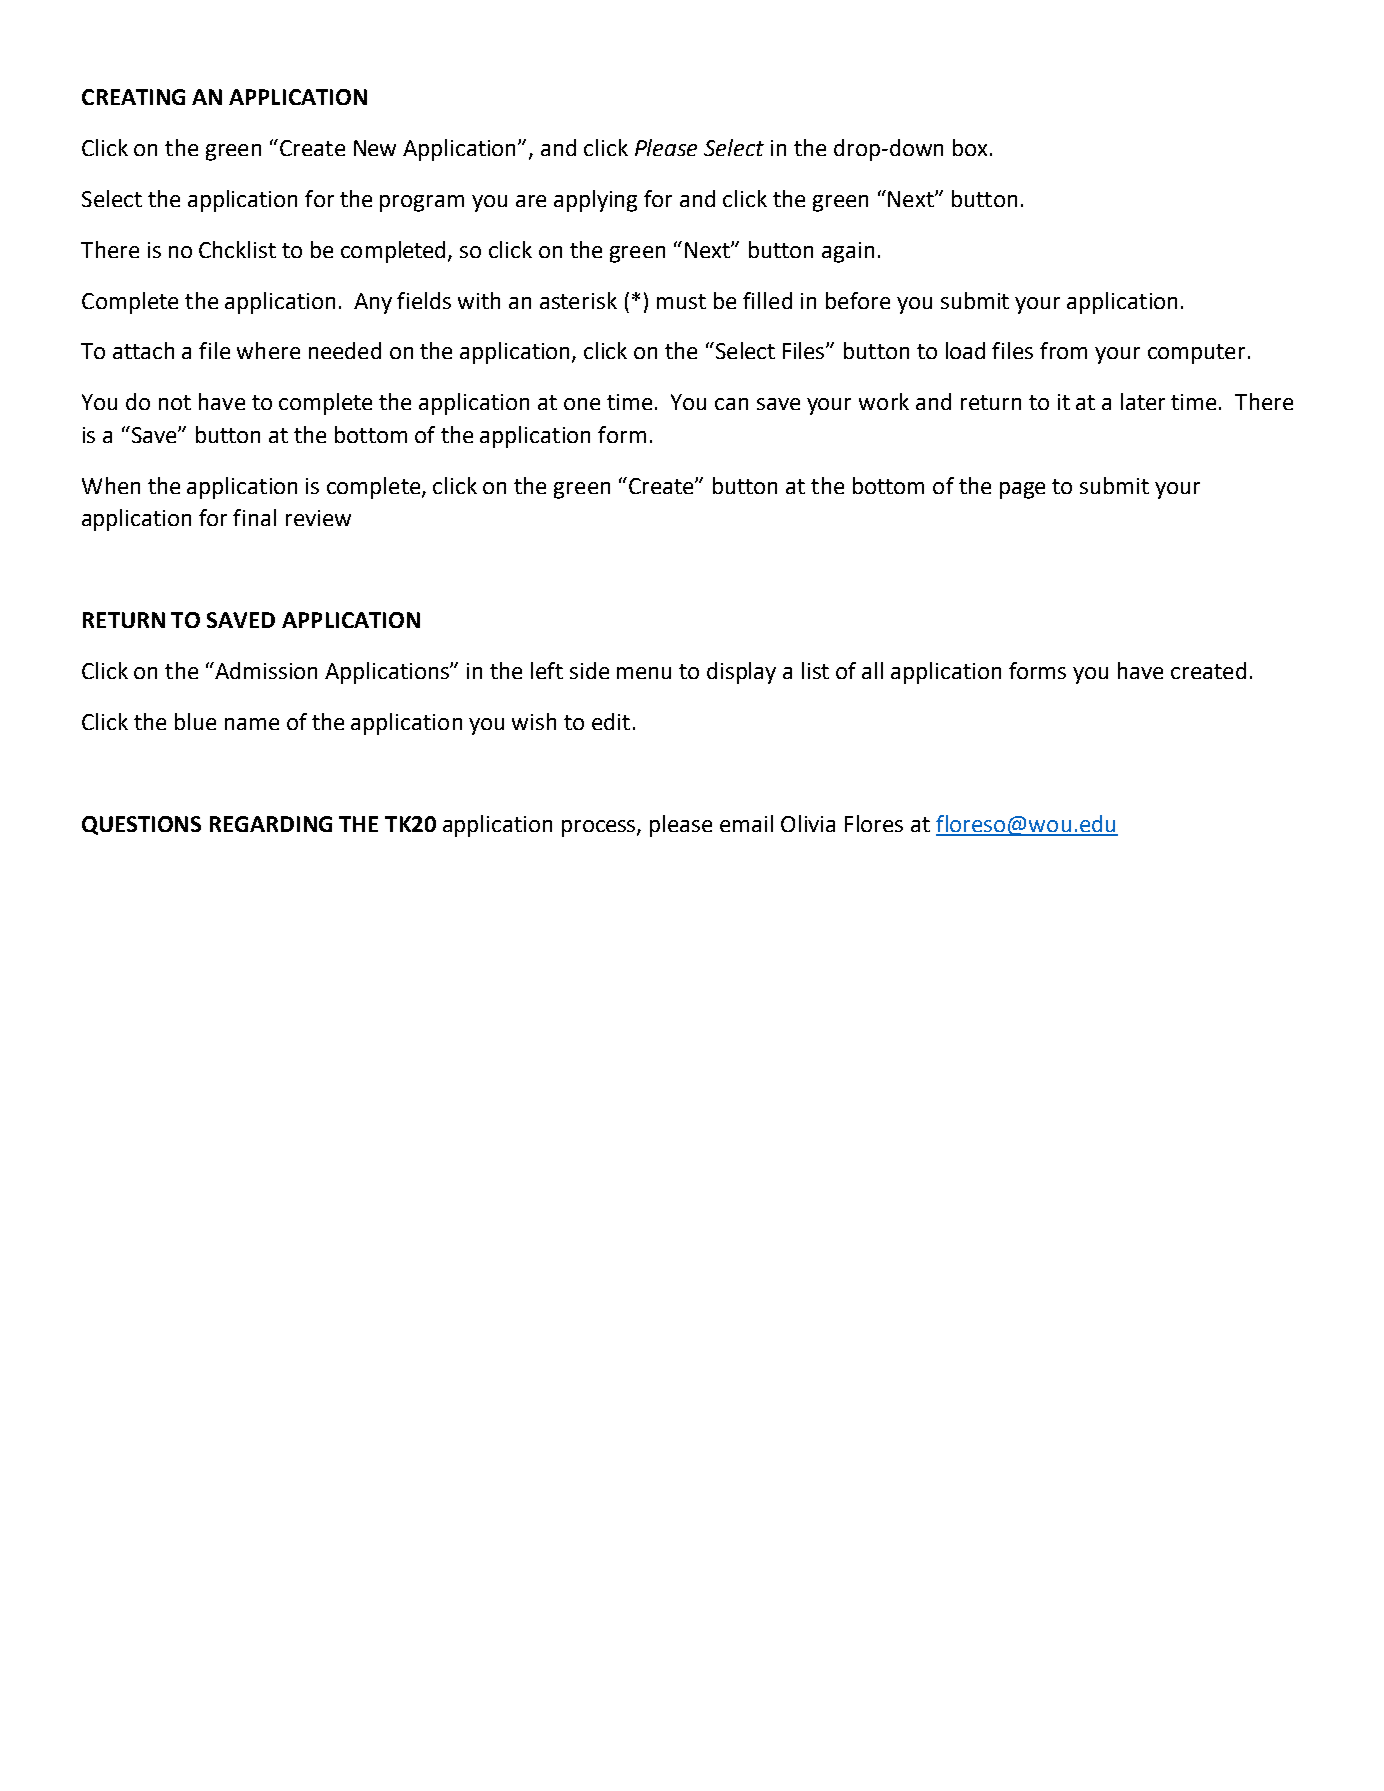 This screenshot has height=1791, width=1384. I want to click on final, so click(254, 517).
